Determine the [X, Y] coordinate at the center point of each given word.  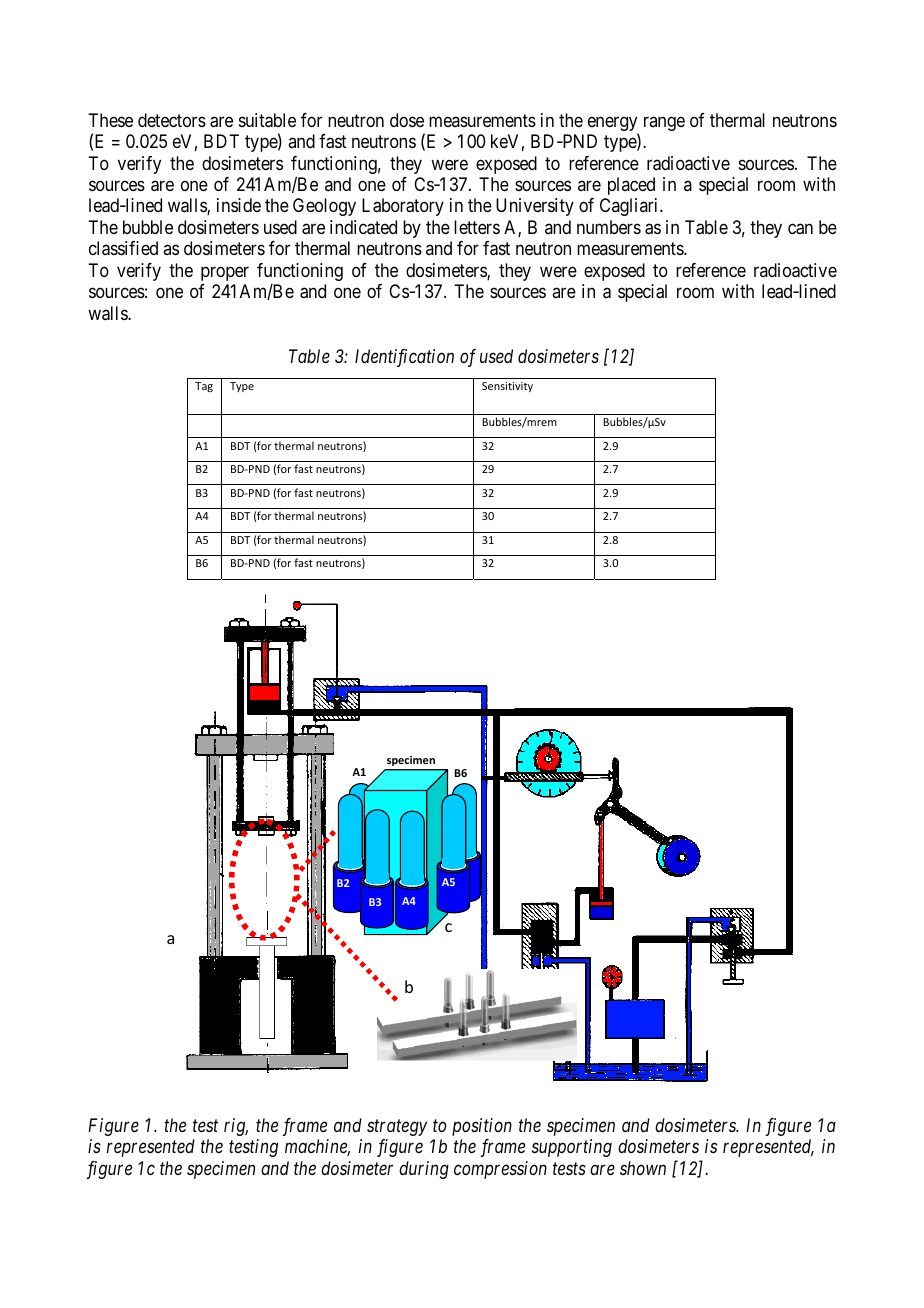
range [664, 123]
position [482, 1127]
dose [407, 120]
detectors [172, 120]
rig [236, 1127]
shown [643, 1168]
